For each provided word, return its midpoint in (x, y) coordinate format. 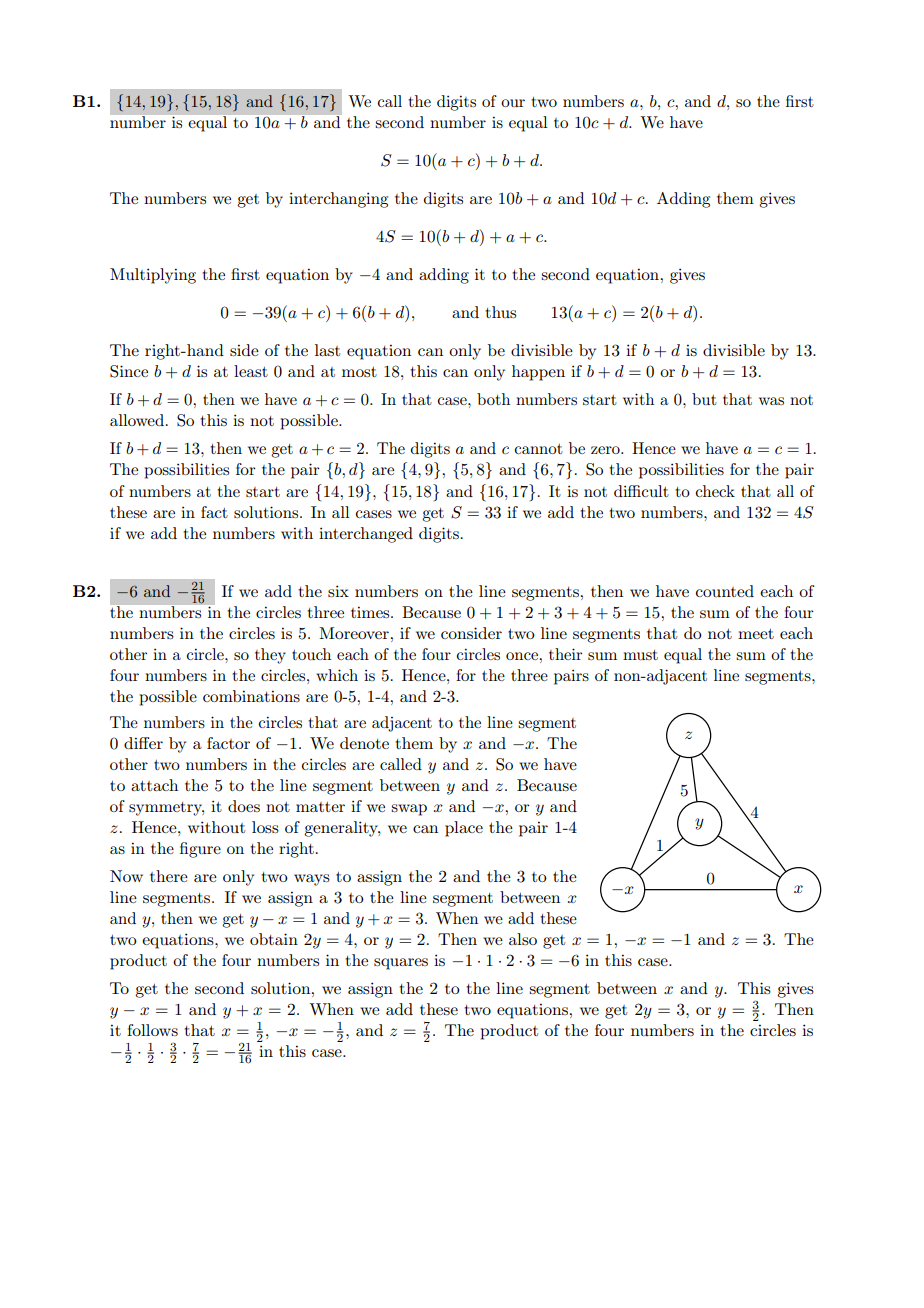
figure (200, 850)
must (640, 655)
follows (152, 1030)
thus (501, 312)
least (251, 371)
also (523, 939)
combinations (251, 696)
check (715, 491)
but (704, 399)
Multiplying (153, 276)
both (493, 399)
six (338, 591)
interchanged (366, 535)
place (464, 829)
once (523, 656)
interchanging (338, 200)
